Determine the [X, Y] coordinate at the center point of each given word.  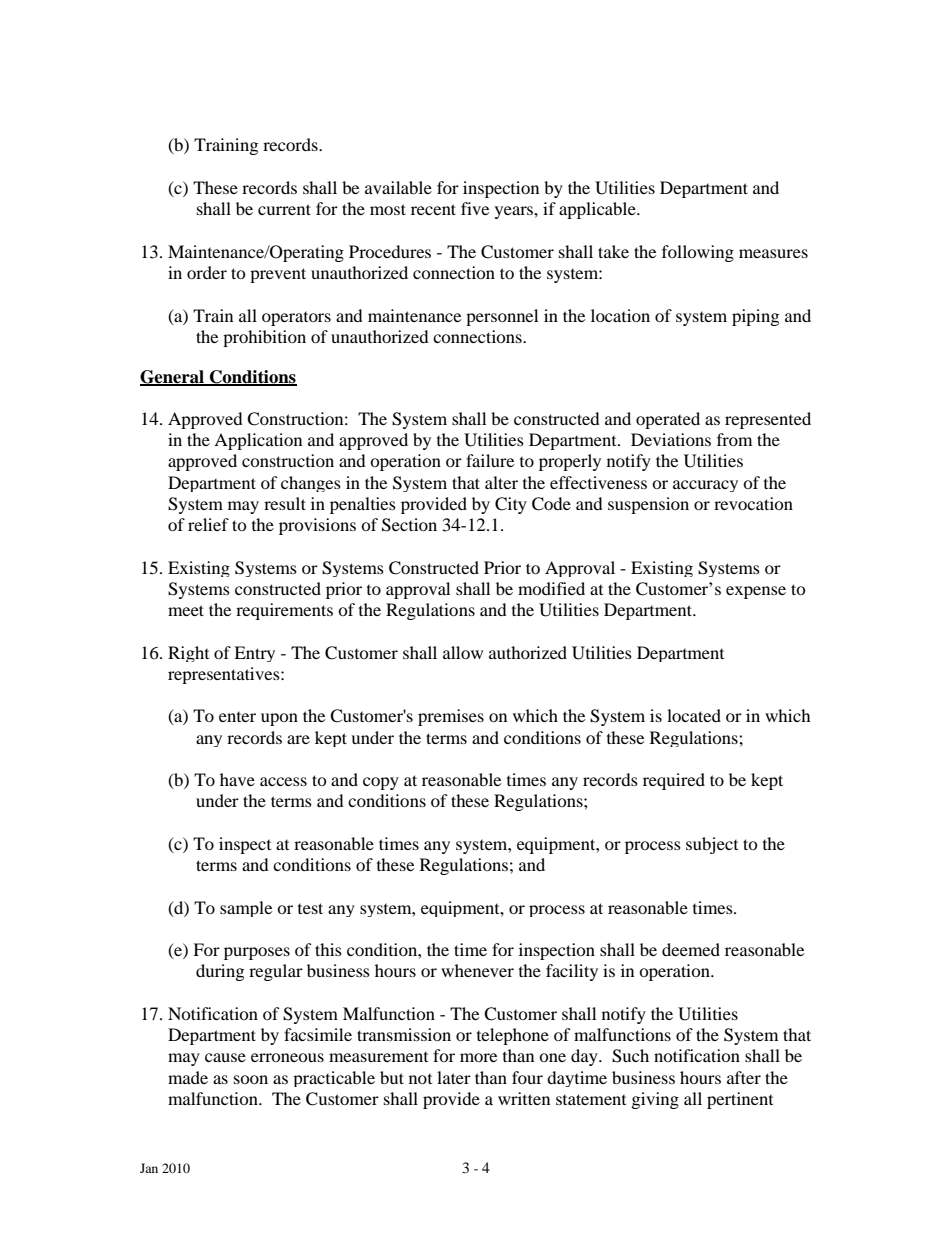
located [694, 715]
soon [251, 1079]
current [284, 209]
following [698, 253]
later [454, 1077]
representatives [225, 675]
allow [463, 652]
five [475, 208]
